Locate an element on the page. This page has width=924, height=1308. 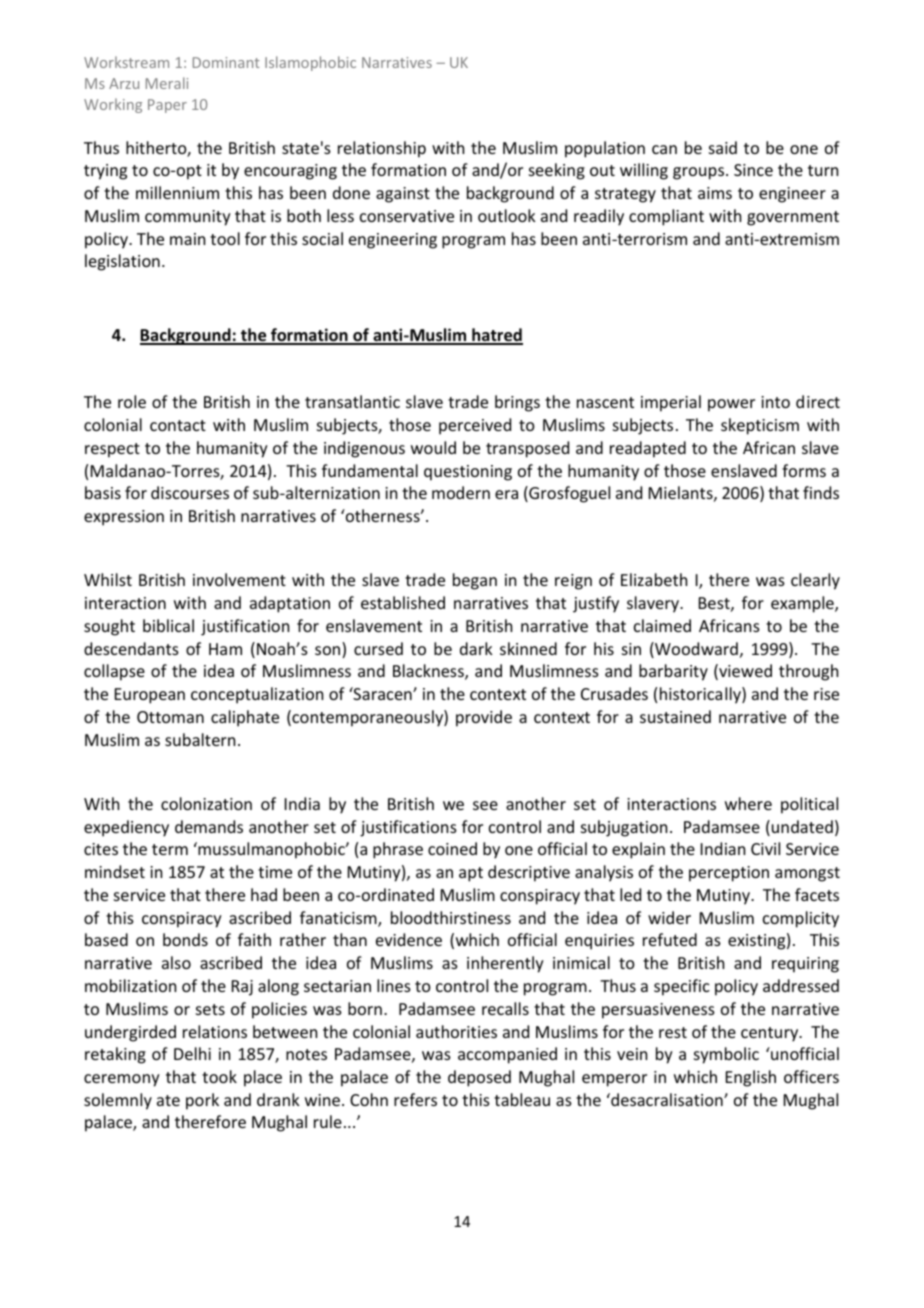
began is located at coordinates (475, 581).
